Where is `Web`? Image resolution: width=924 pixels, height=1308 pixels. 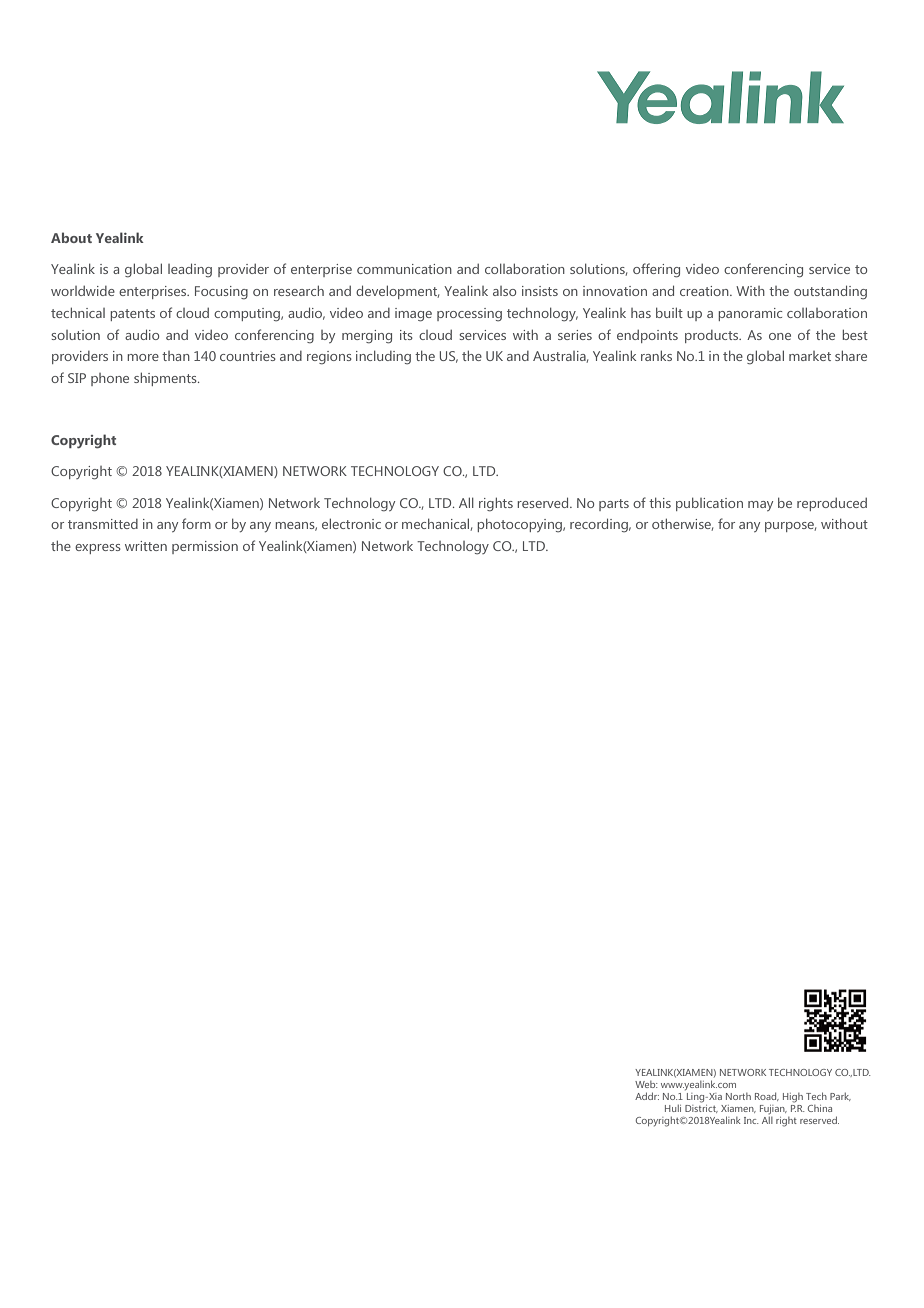 Web is located at coordinates (646, 1084).
